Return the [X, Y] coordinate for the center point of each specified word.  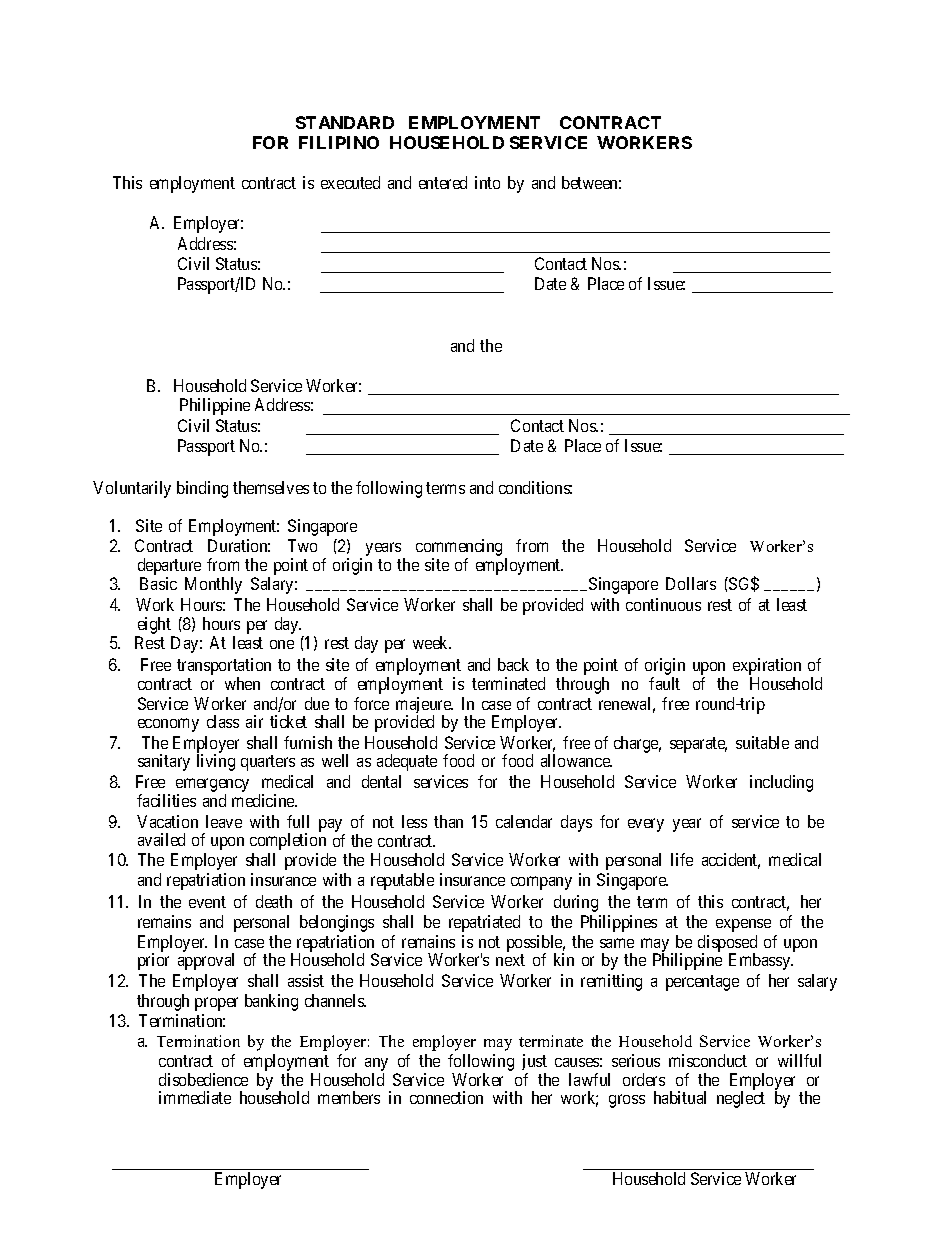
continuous [663, 604]
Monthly [213, 585]
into [487, 182]
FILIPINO [339, 142]
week [432, 642]
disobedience [203, 1079]
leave [224, 821]
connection [446, 1097]
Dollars [691, 583]
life [682, 859]
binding [202, 489]
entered [443, 182]
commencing [459, 549]
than [448, 821]
